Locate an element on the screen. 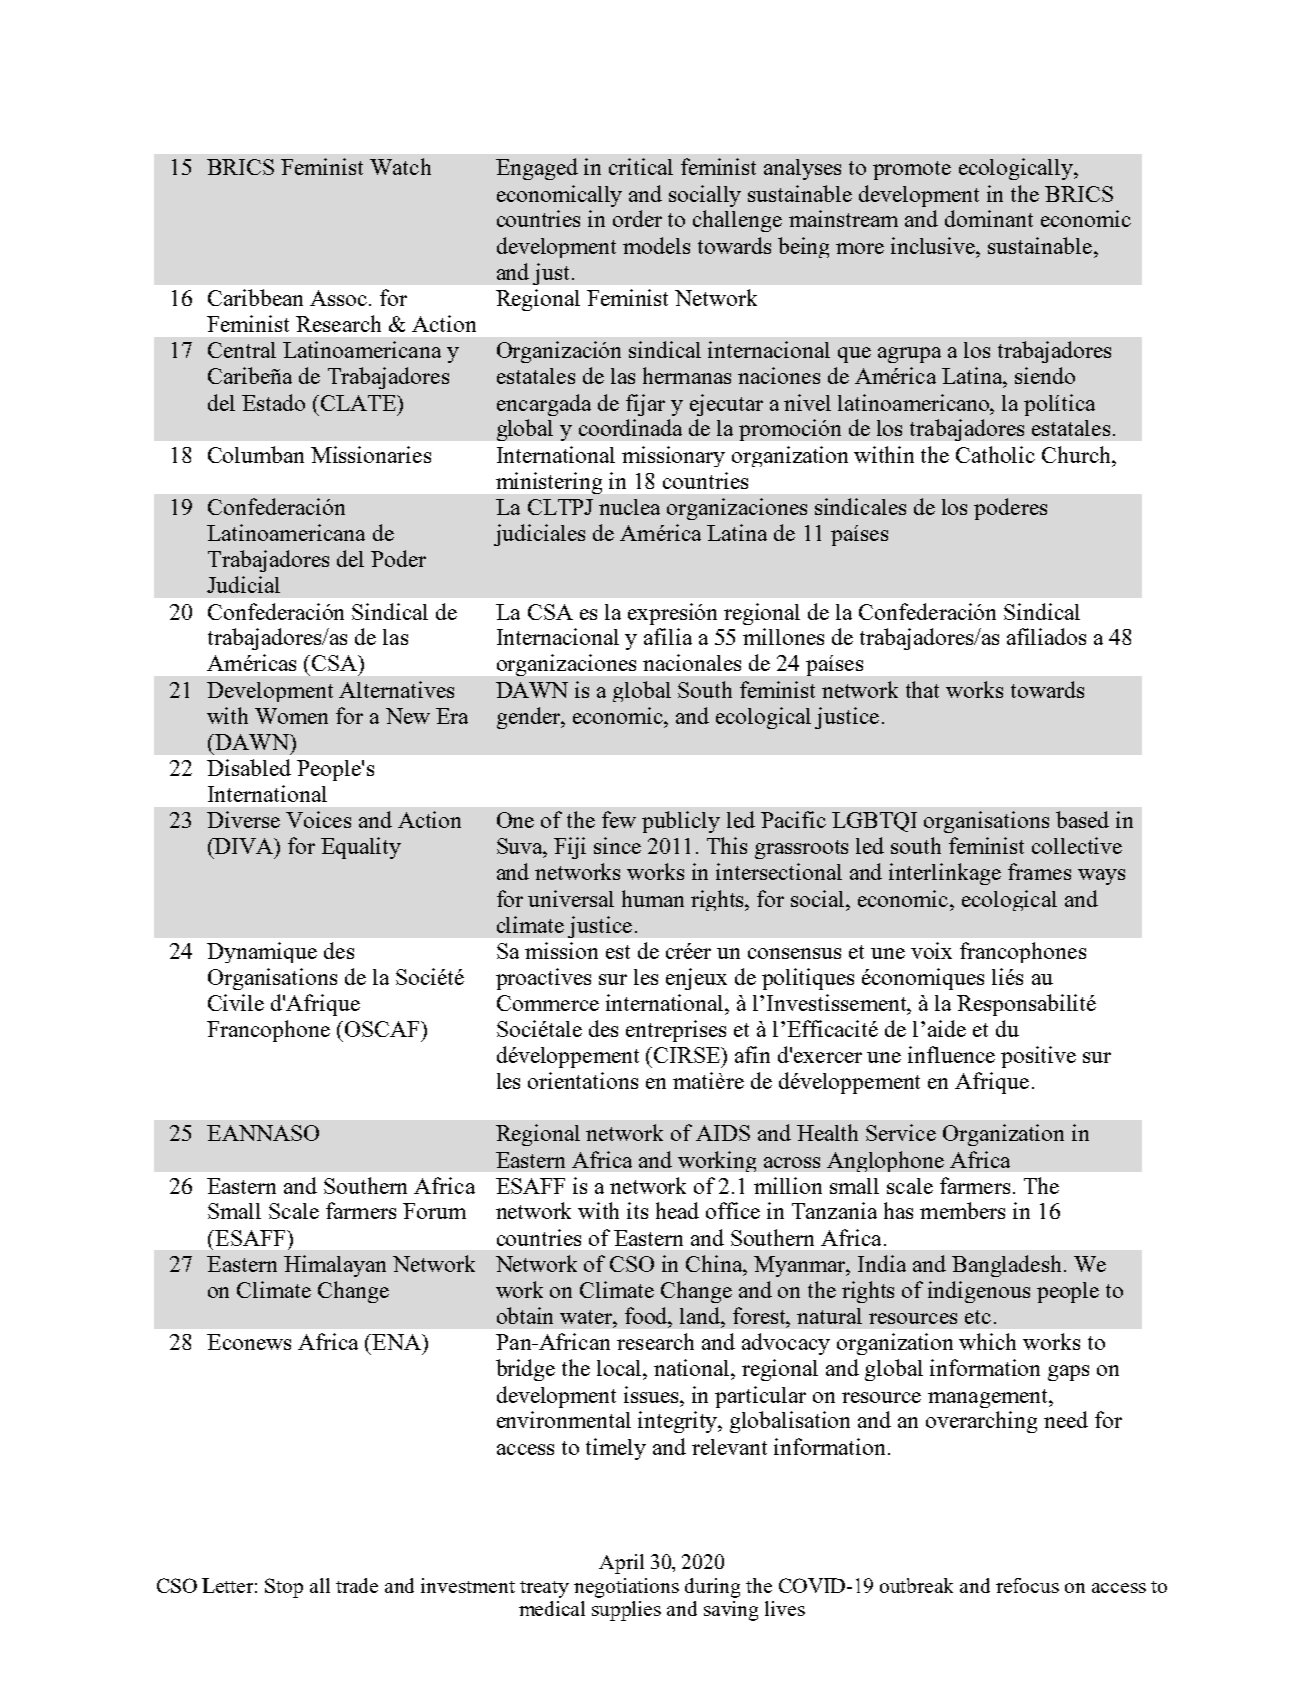 The image size is (1312, 1698). Equality is located at coordinates (361, 848).
